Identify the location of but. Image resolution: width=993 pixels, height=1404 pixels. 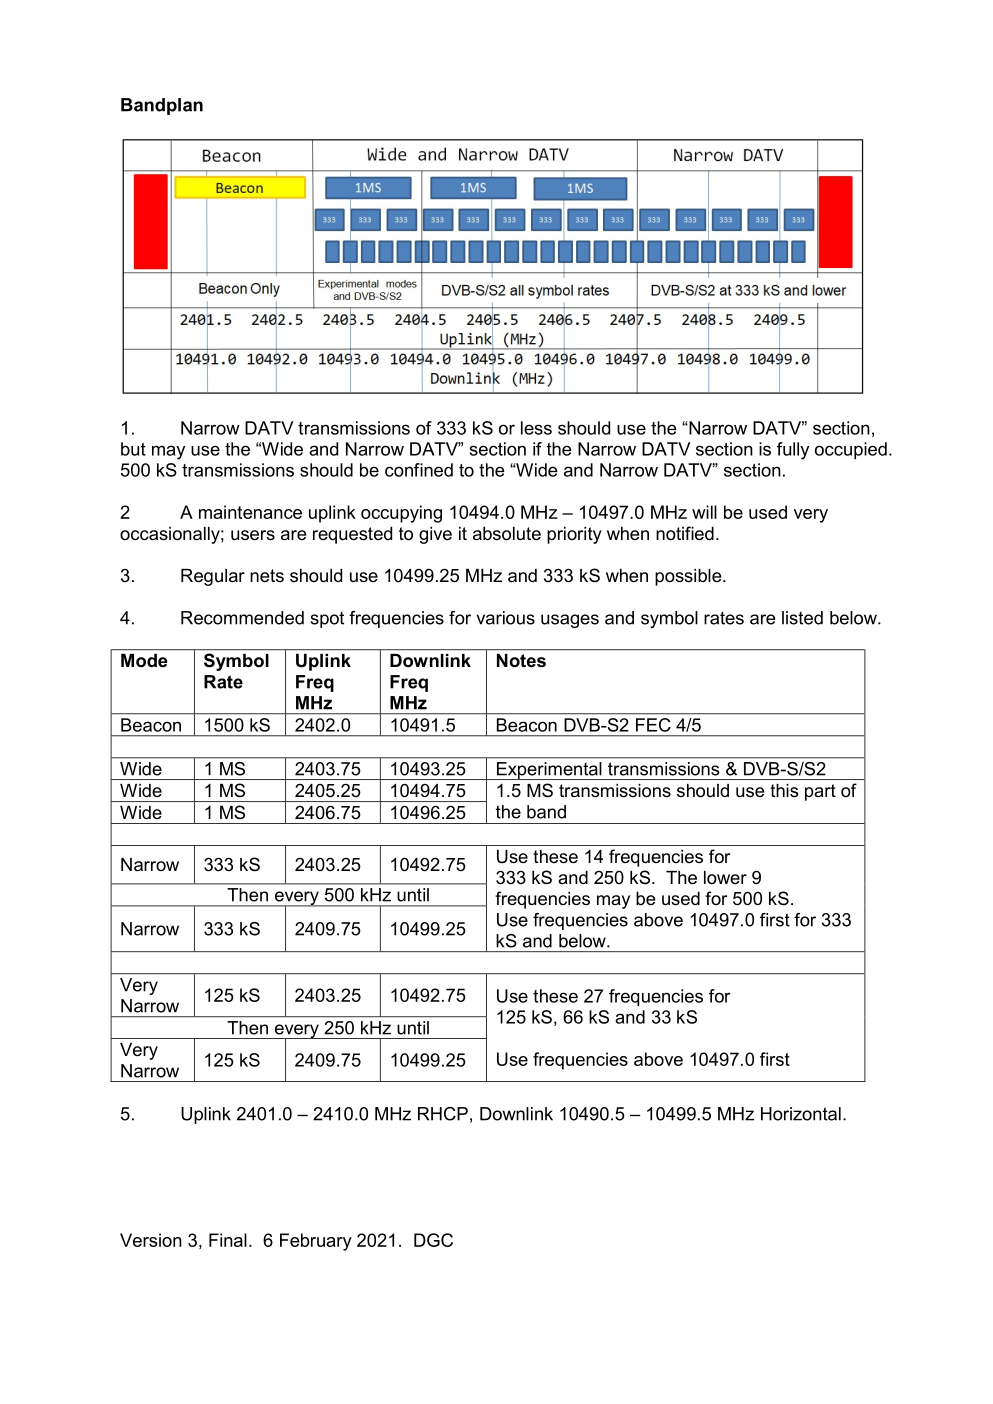
(133, 449).
